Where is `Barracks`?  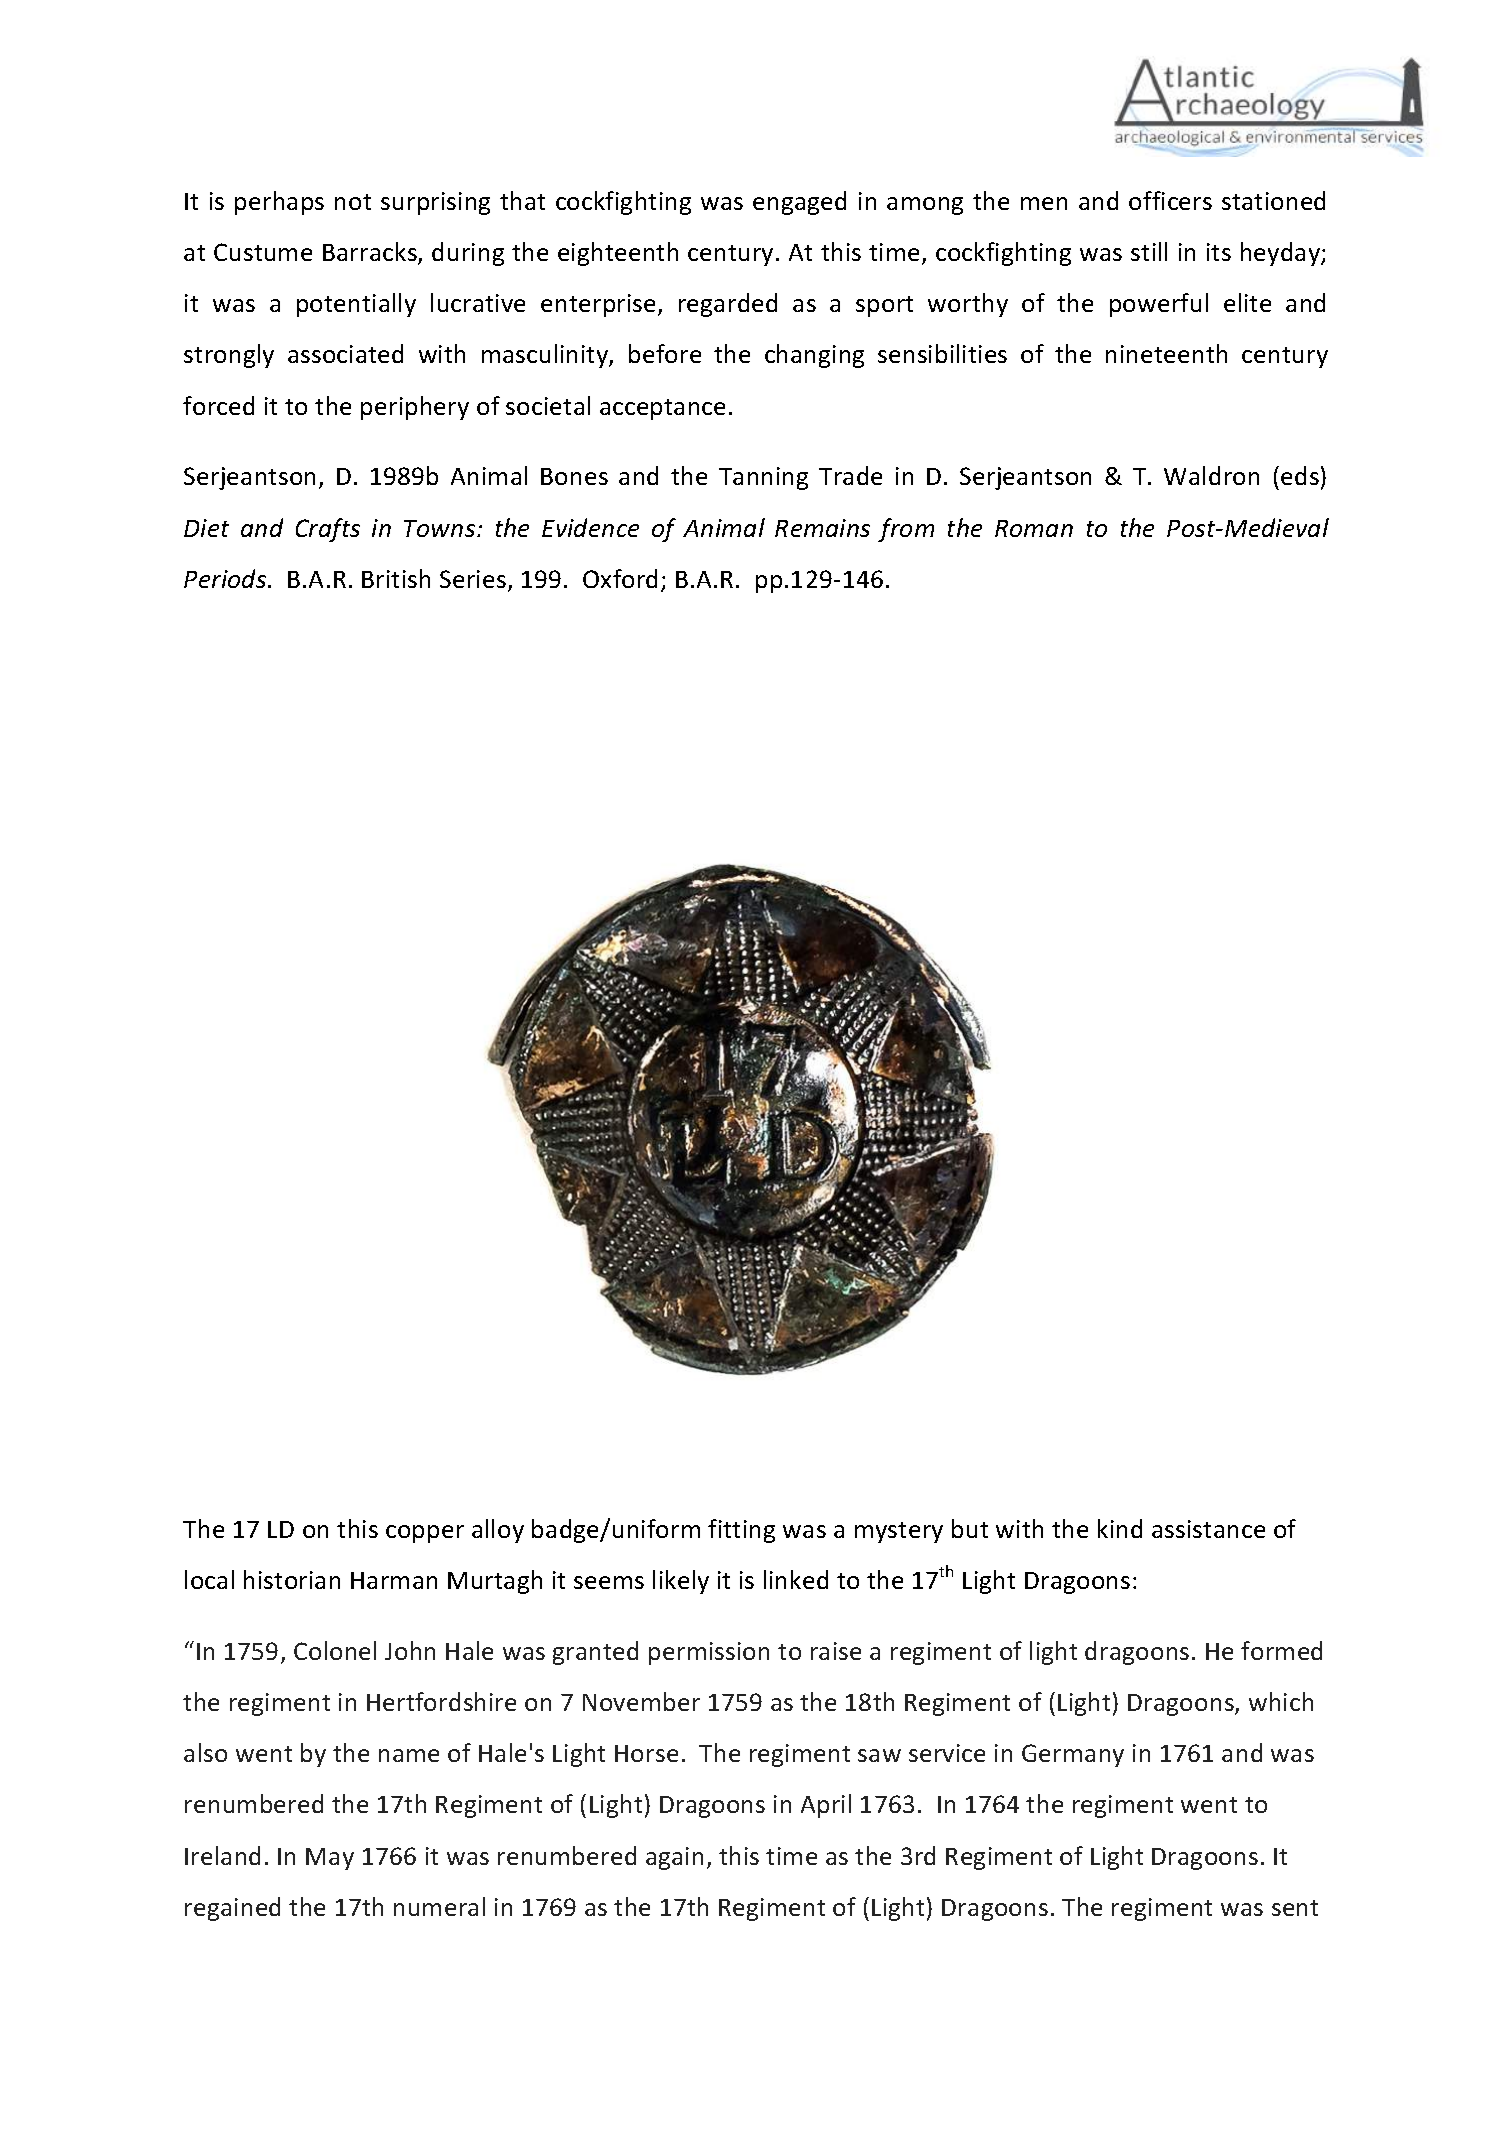
Barracks is located at coordinates (371, 253).
